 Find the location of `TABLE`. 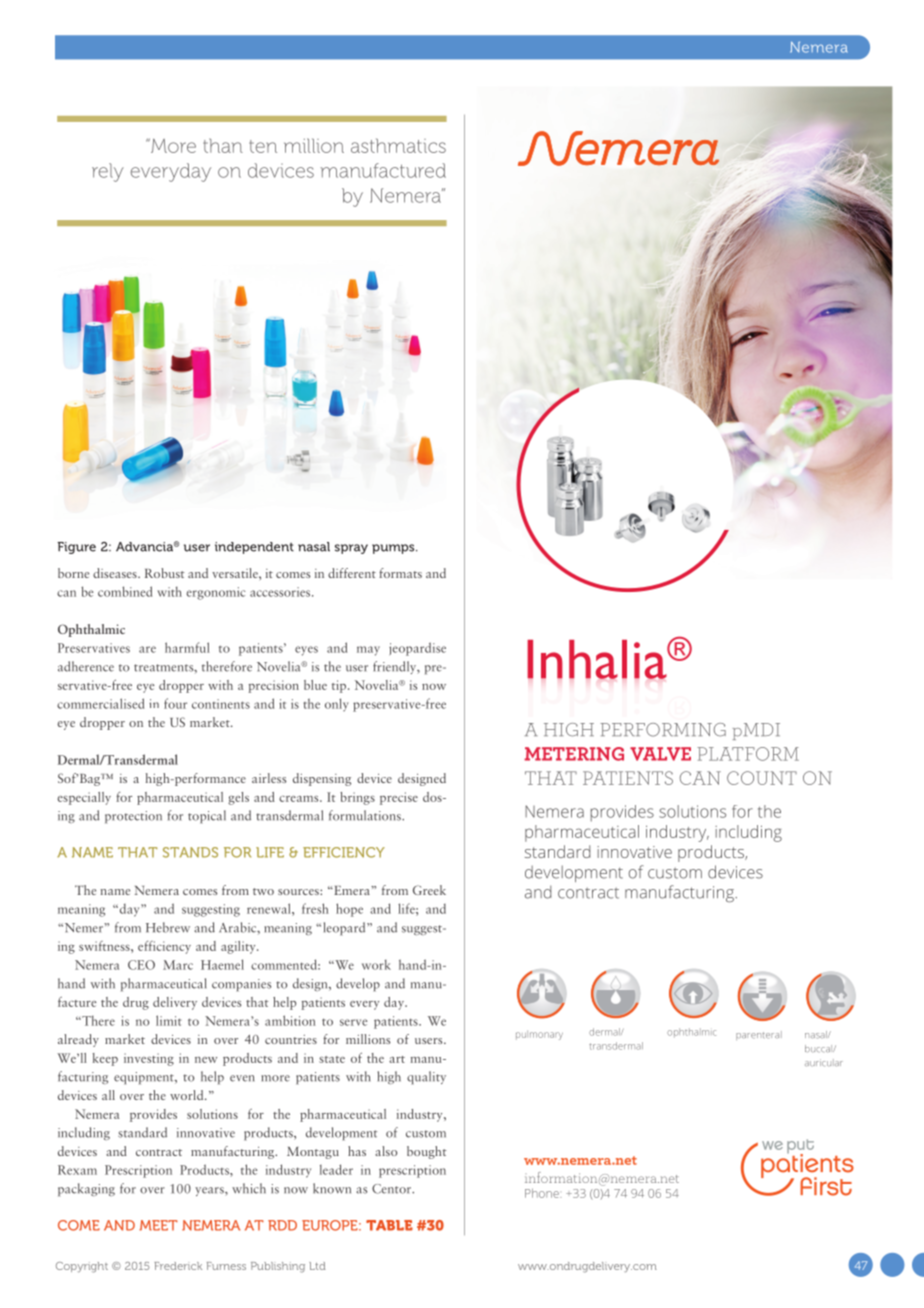

TABLE is located at coordinates (389, 1225).
